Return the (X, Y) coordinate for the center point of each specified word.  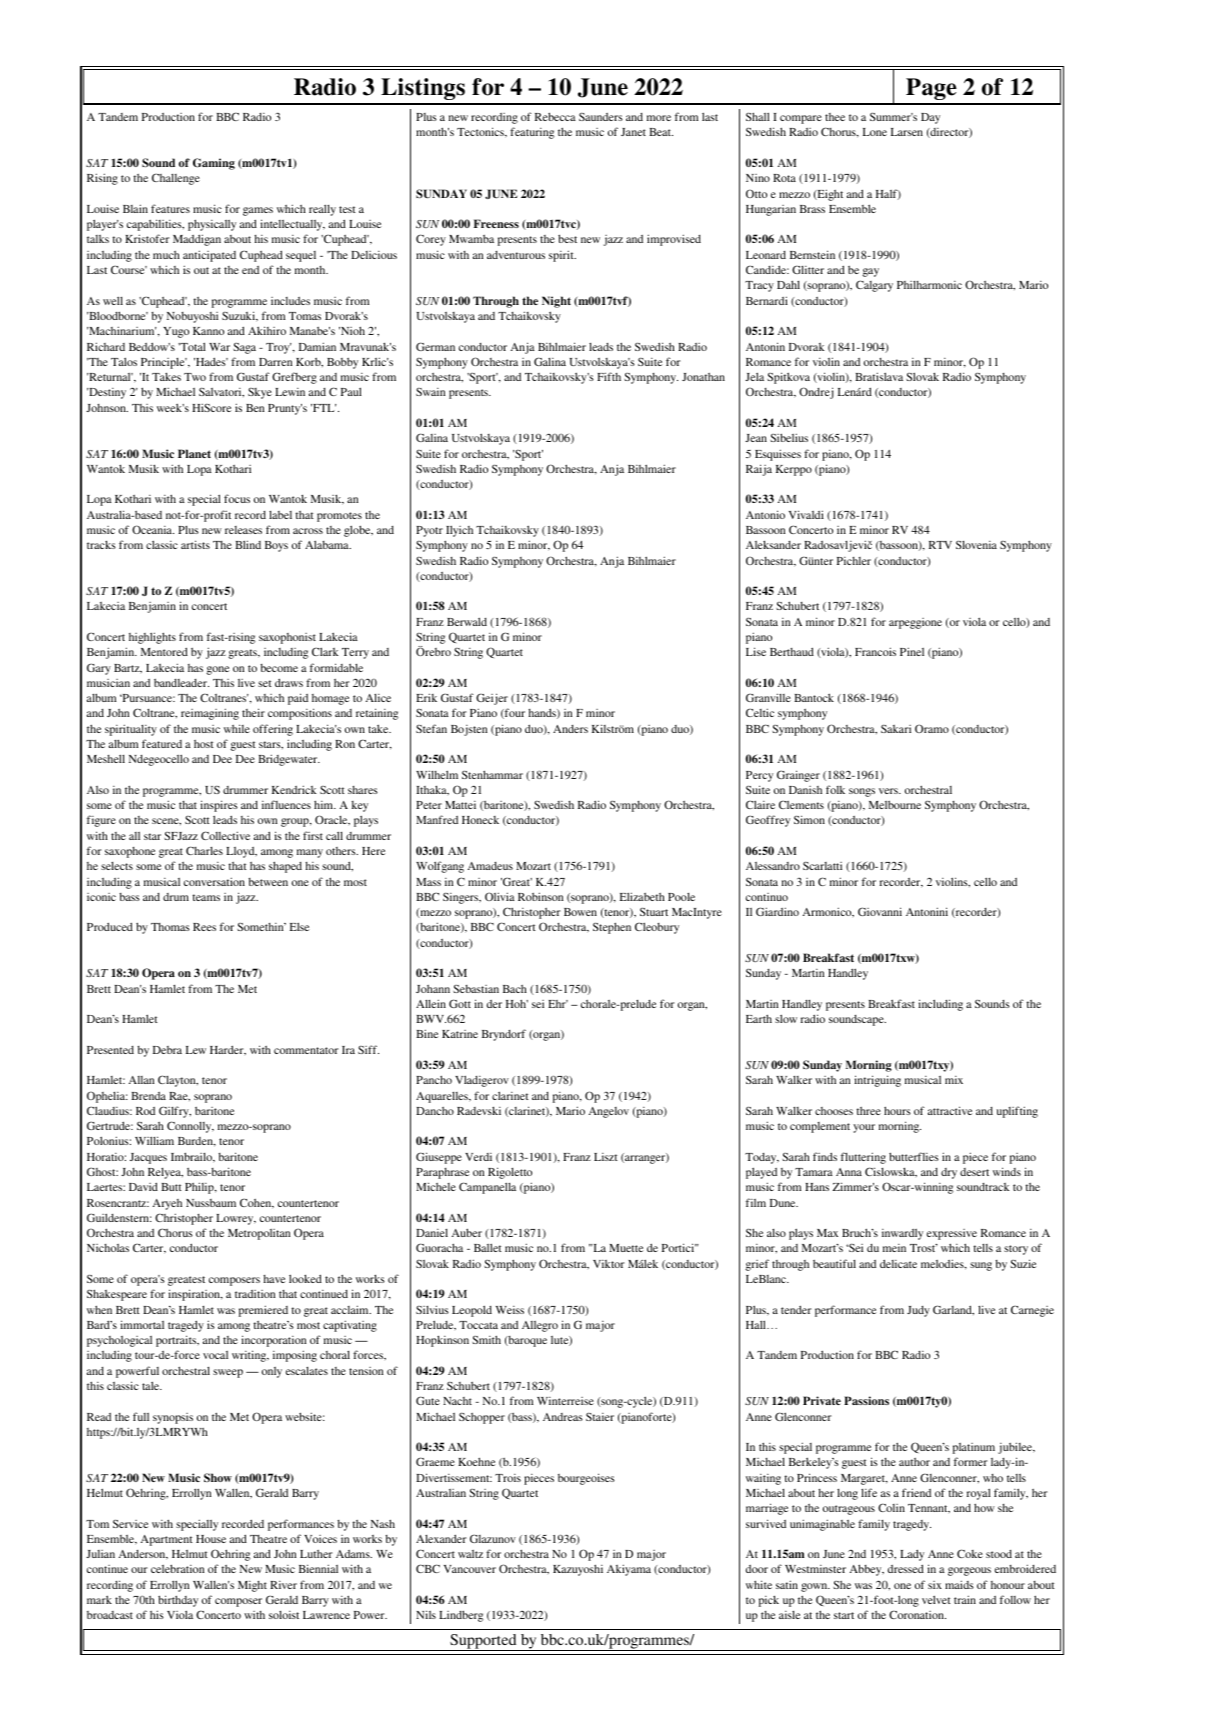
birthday (178, 1601)
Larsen (907, 132)
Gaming (214, 164)
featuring (532, 133)
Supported (483, 1642)
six (935, 1585)
